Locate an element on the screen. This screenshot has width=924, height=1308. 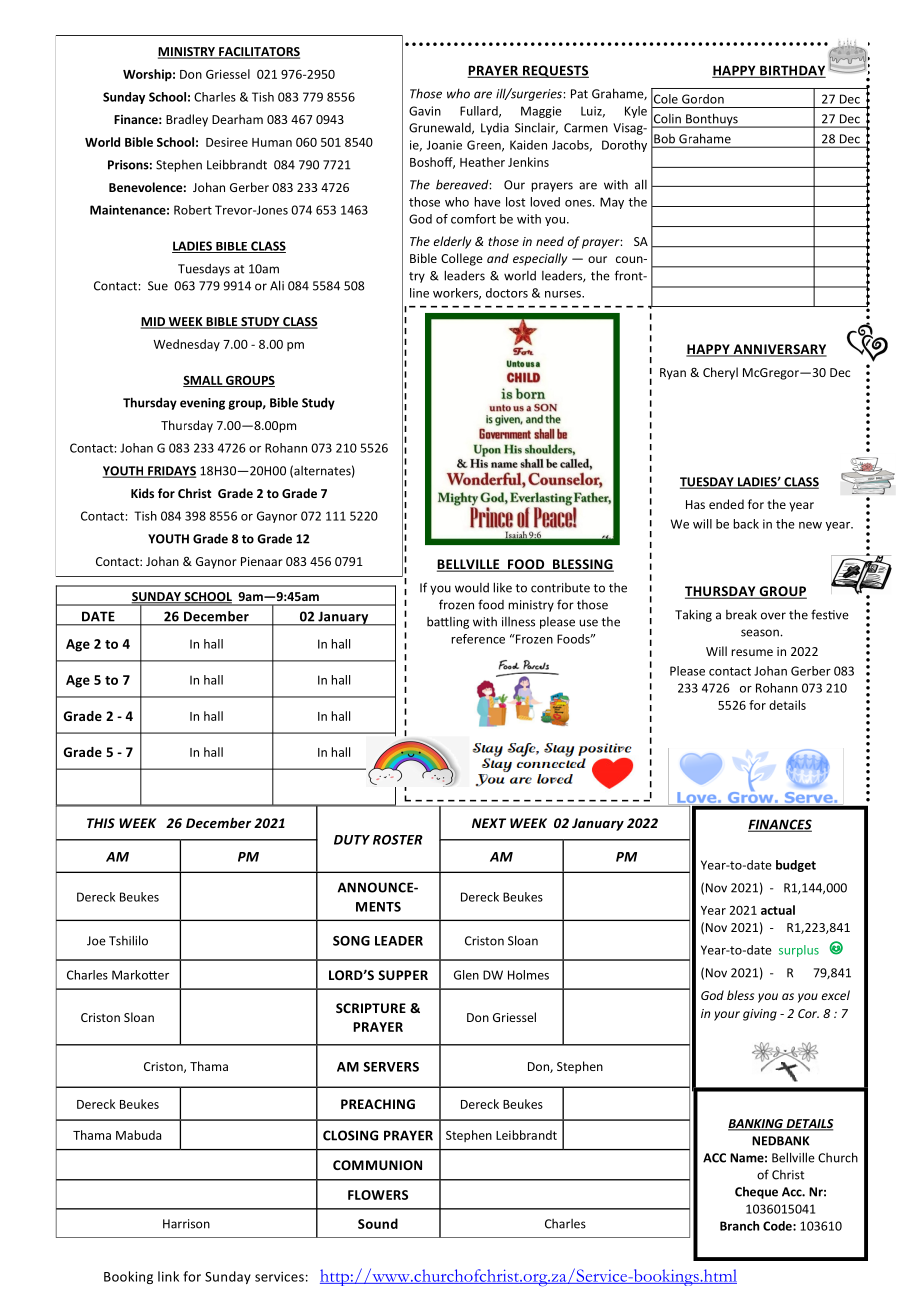
Bradley is located at coordinates (187, 120).
